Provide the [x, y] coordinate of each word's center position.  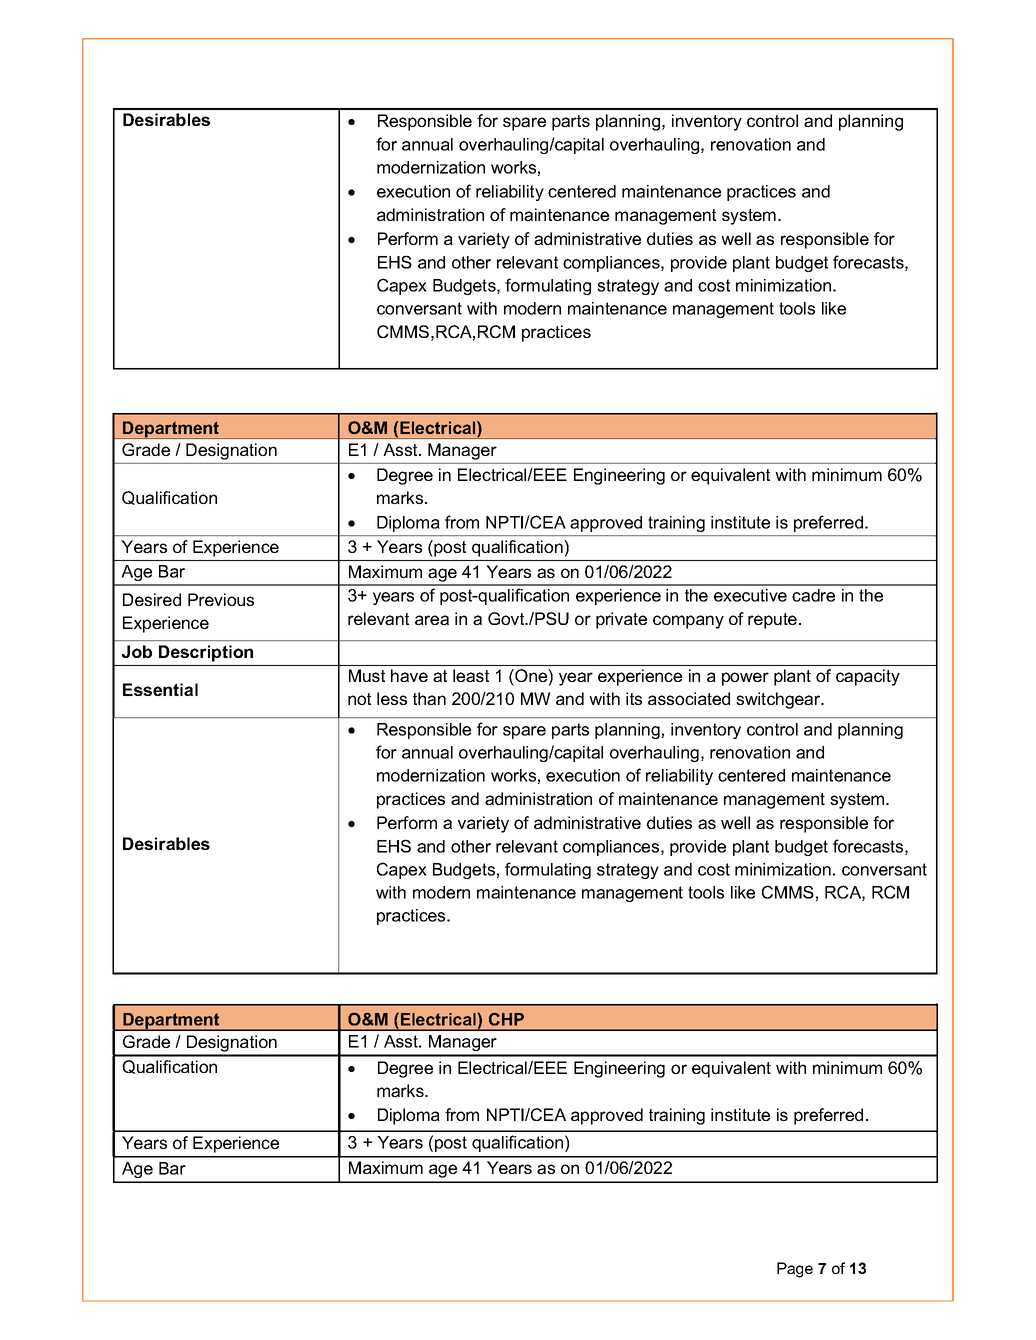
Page [795, 1270]
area [432, 620]
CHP [506, 1020]
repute [772, 621]
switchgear [779, 700]
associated [689, 698]
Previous [221, 599]
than [429, 698]
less [392, 698]
